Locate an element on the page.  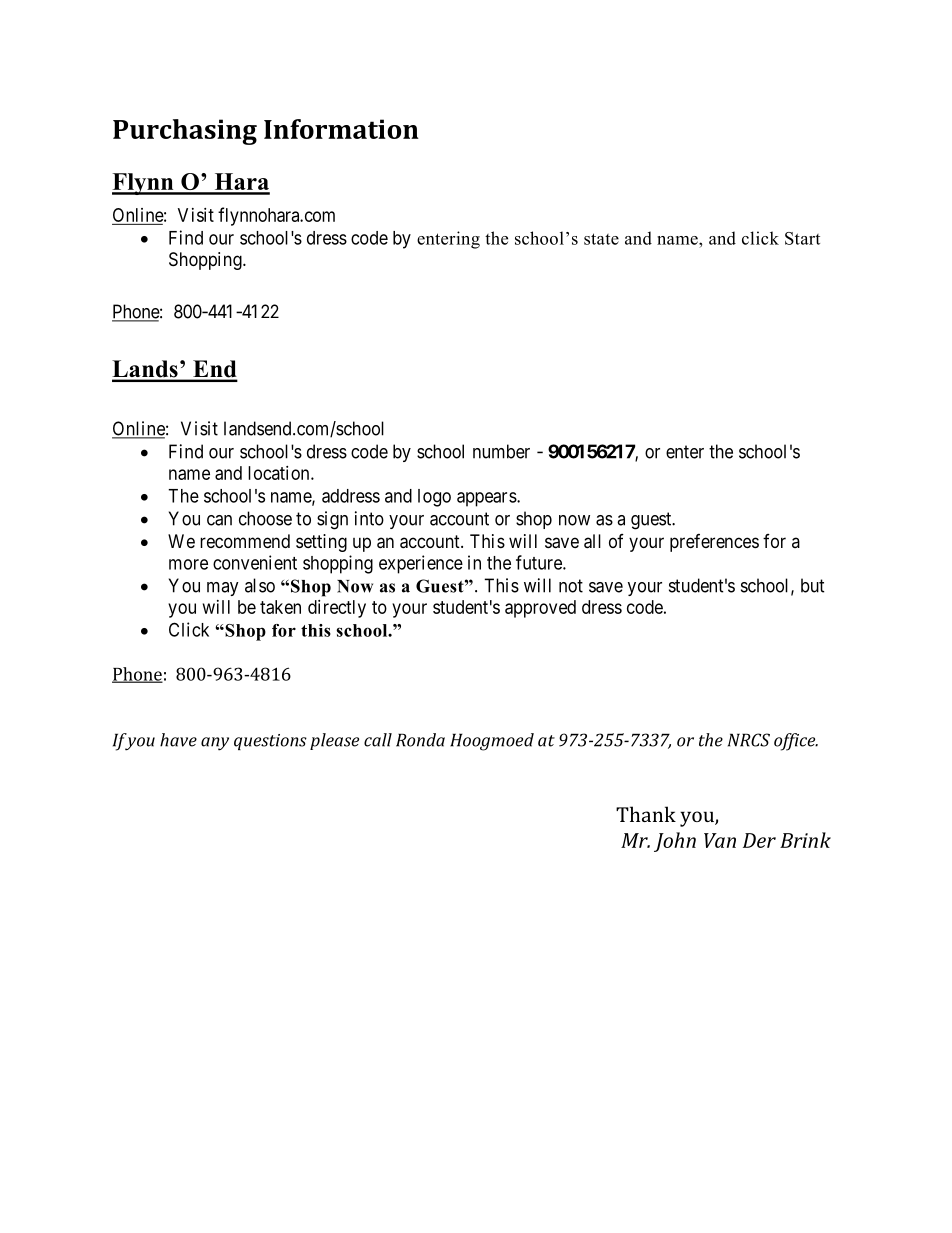
appears is located at coordinates (487, 499).
